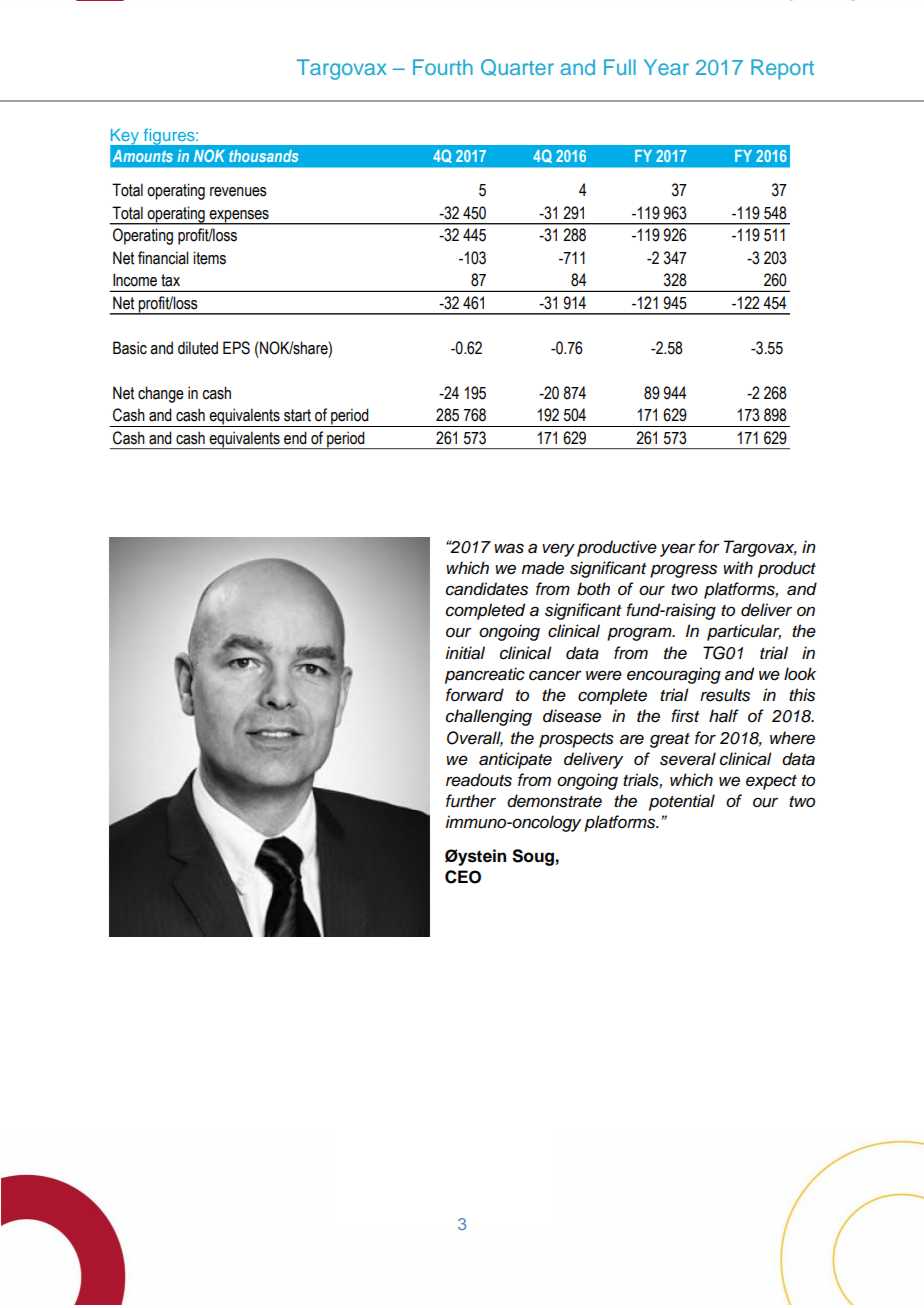 Image resolution: width=924 pixels, height=1308 pixels. I want to click on further, so click(471, 801).
